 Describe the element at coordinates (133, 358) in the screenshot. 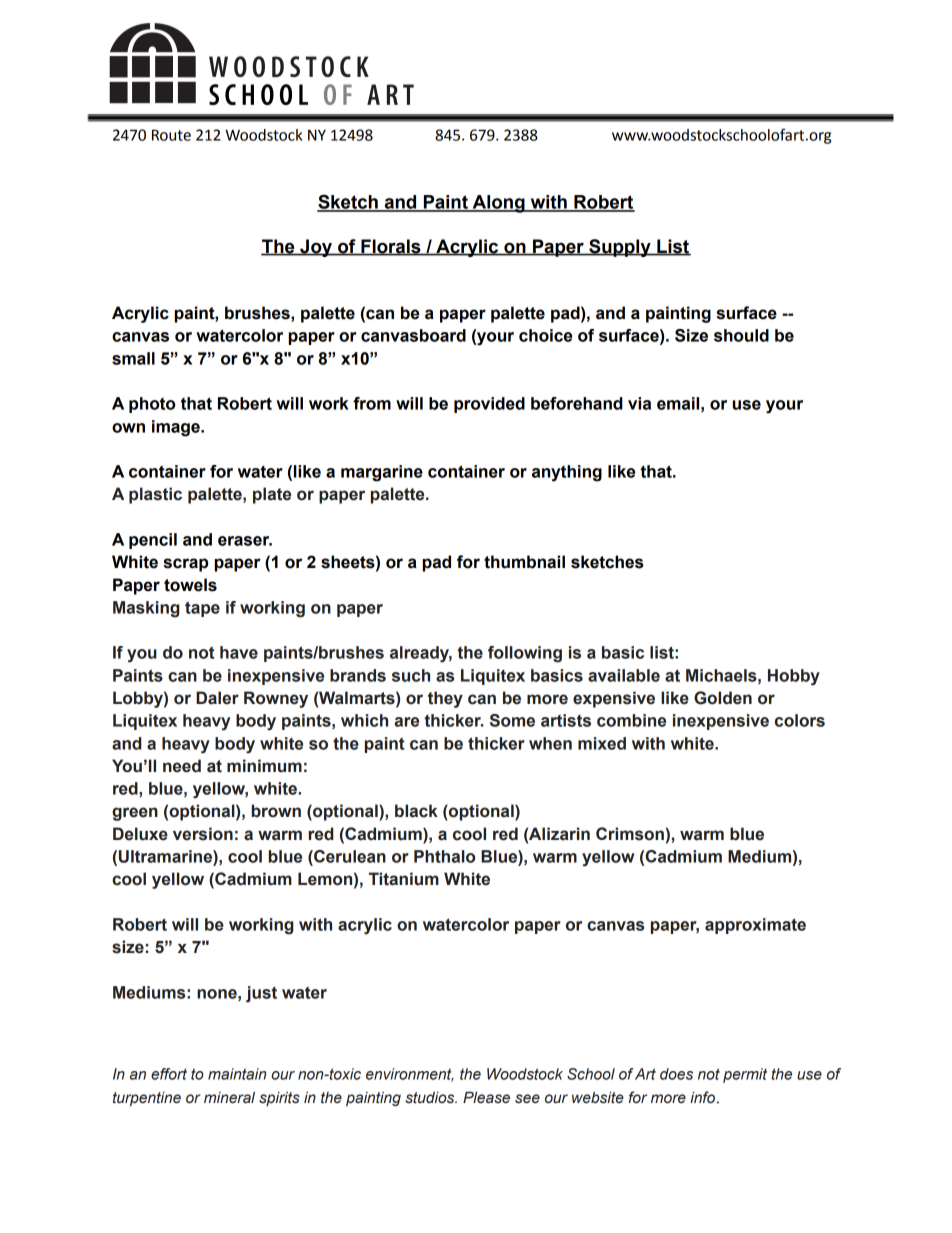

I see `small` at that location.
